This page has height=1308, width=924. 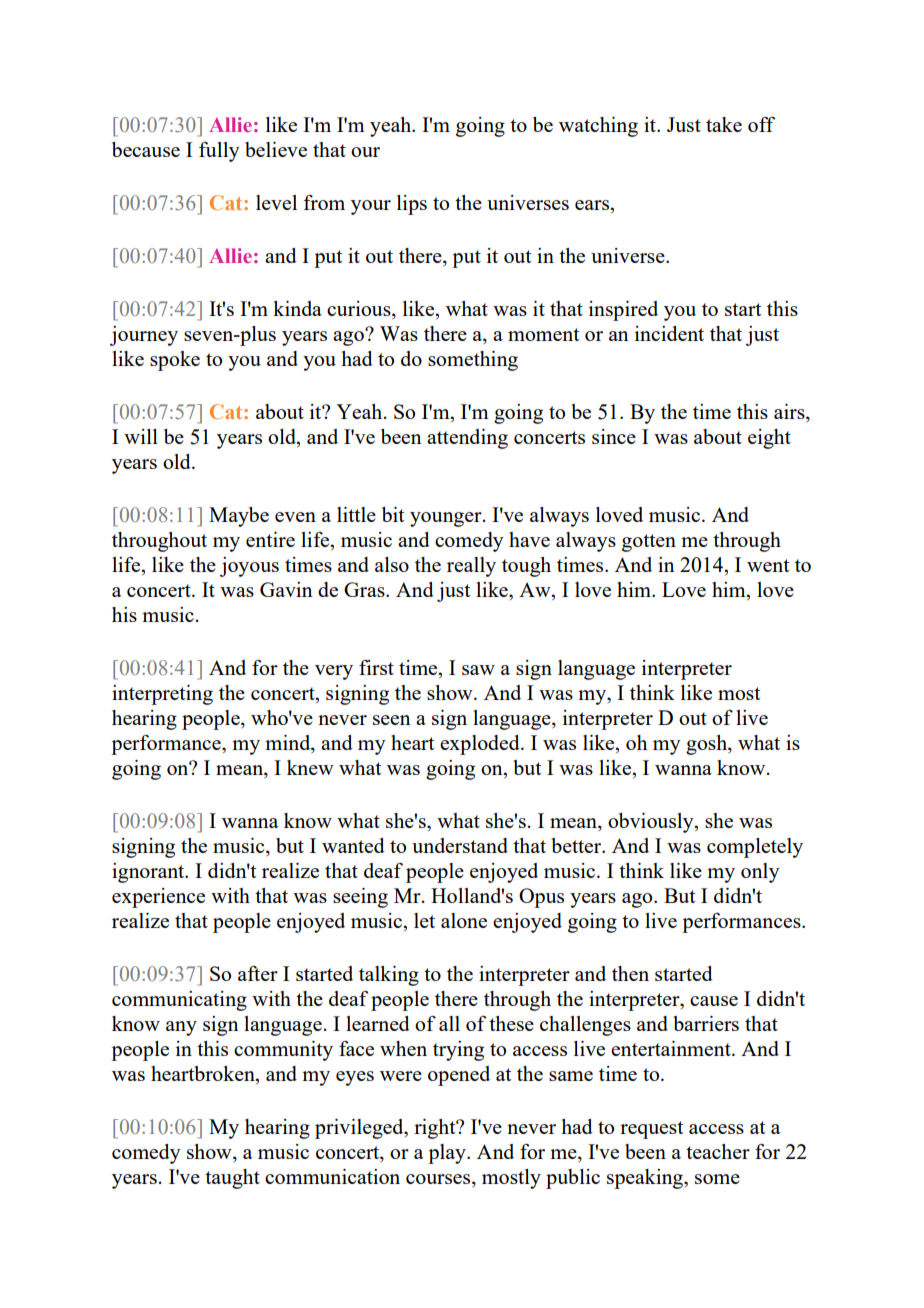 I want to click on went, so click(x=768, y=565).
